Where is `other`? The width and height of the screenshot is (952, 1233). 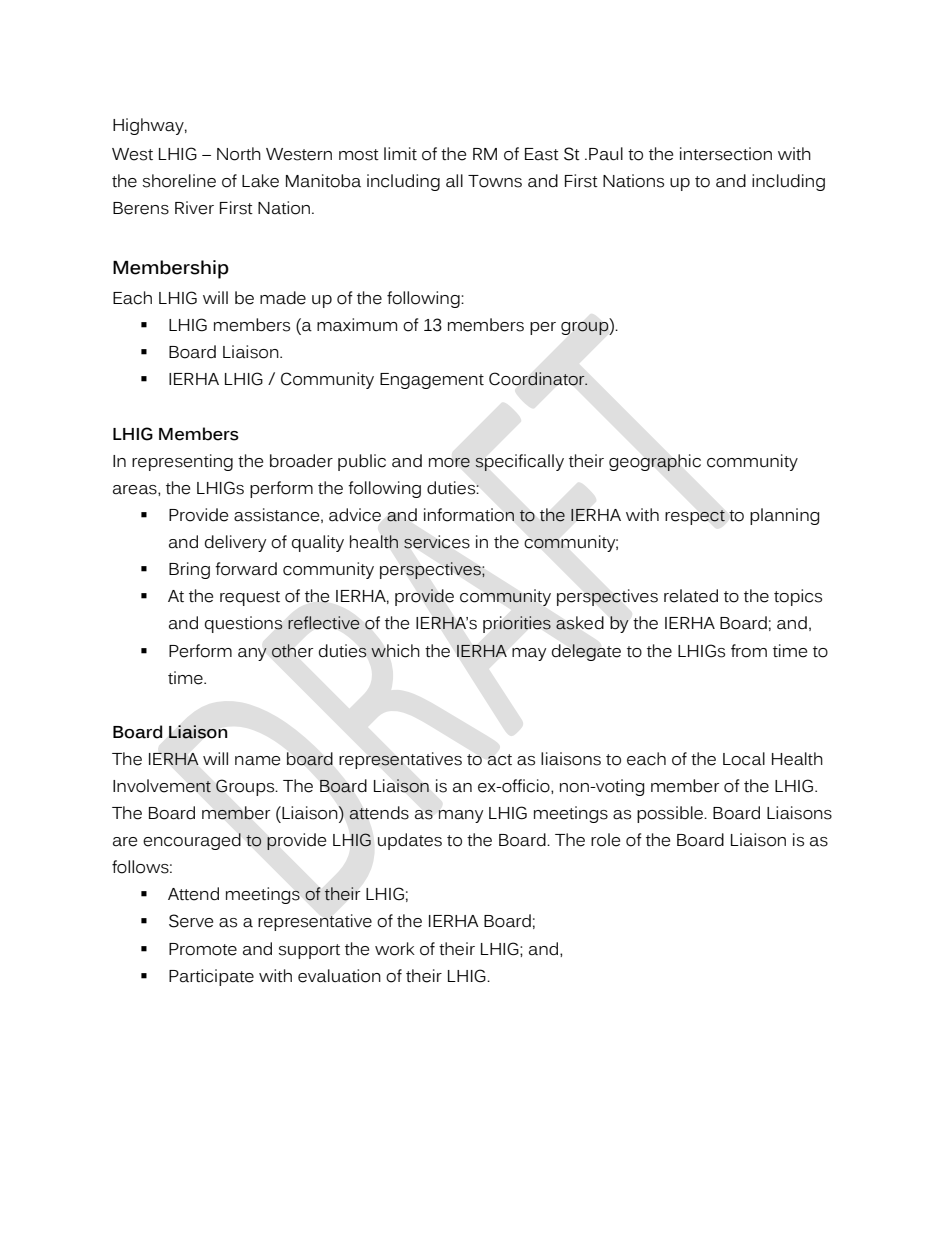
other is located at coordinates (292, 651).
